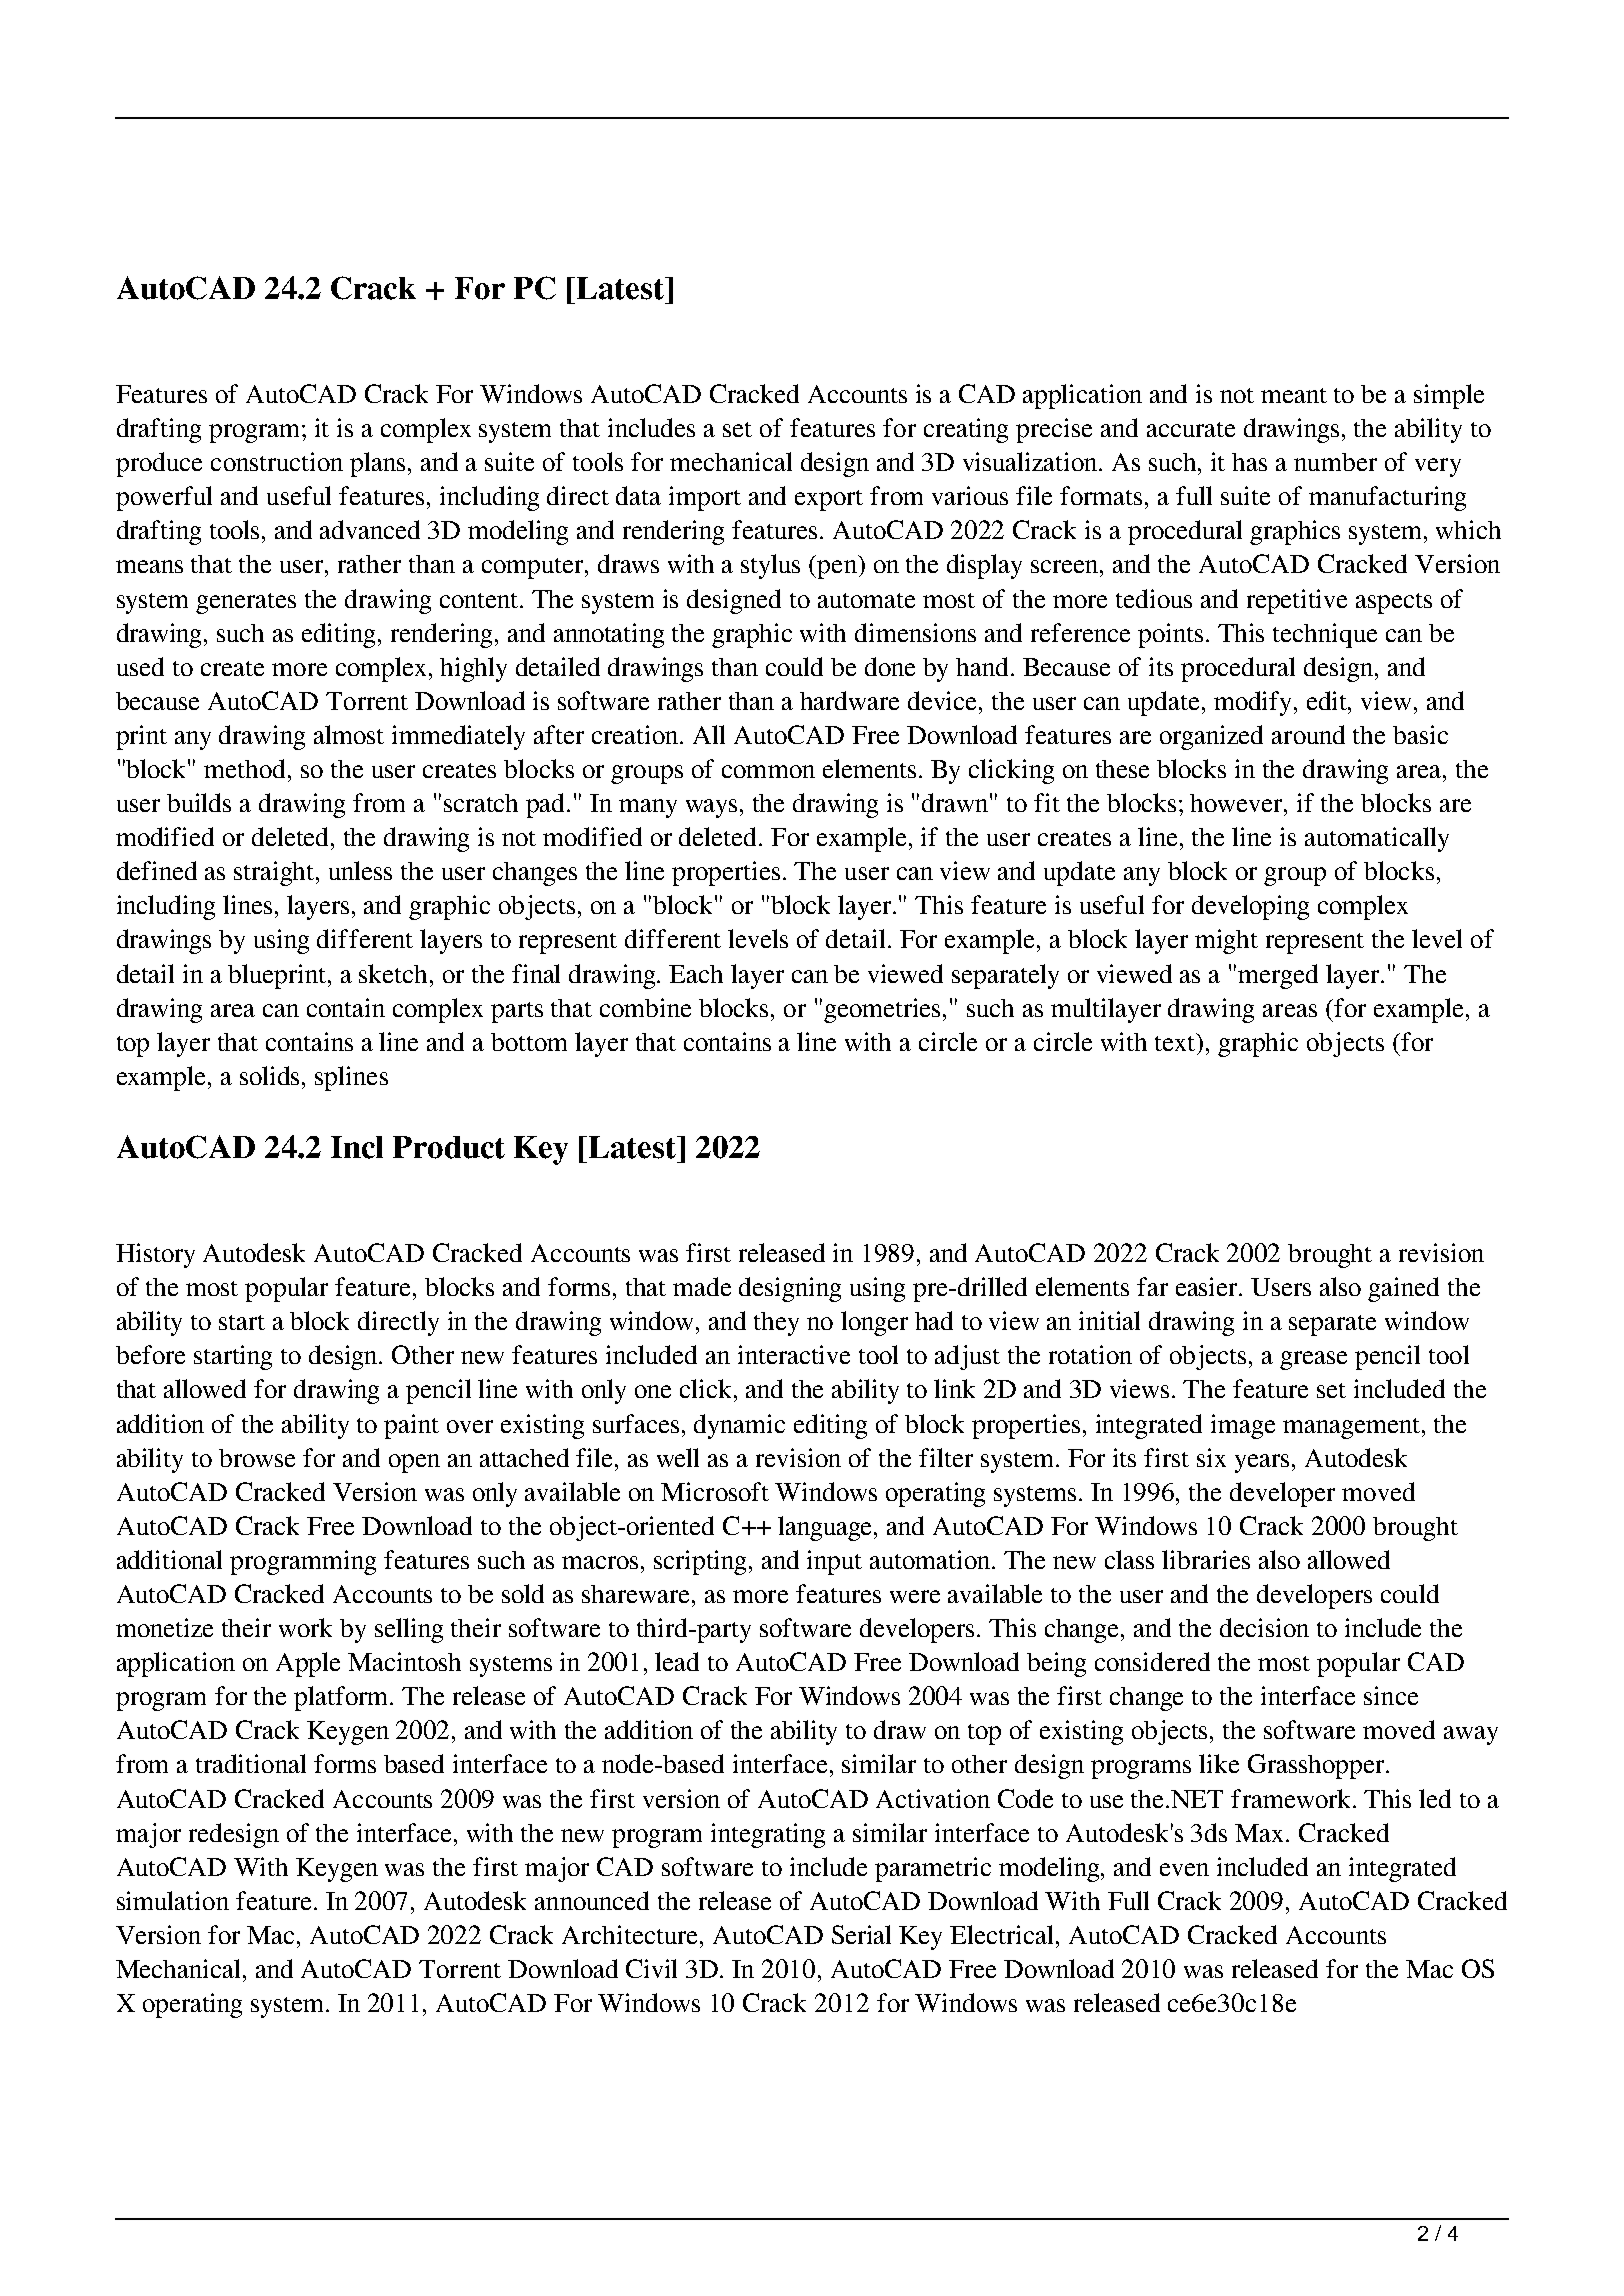  What do you see at coordinates (173, 1900) in the image?
I see `simulation` at bounding box center [173, 1900].
